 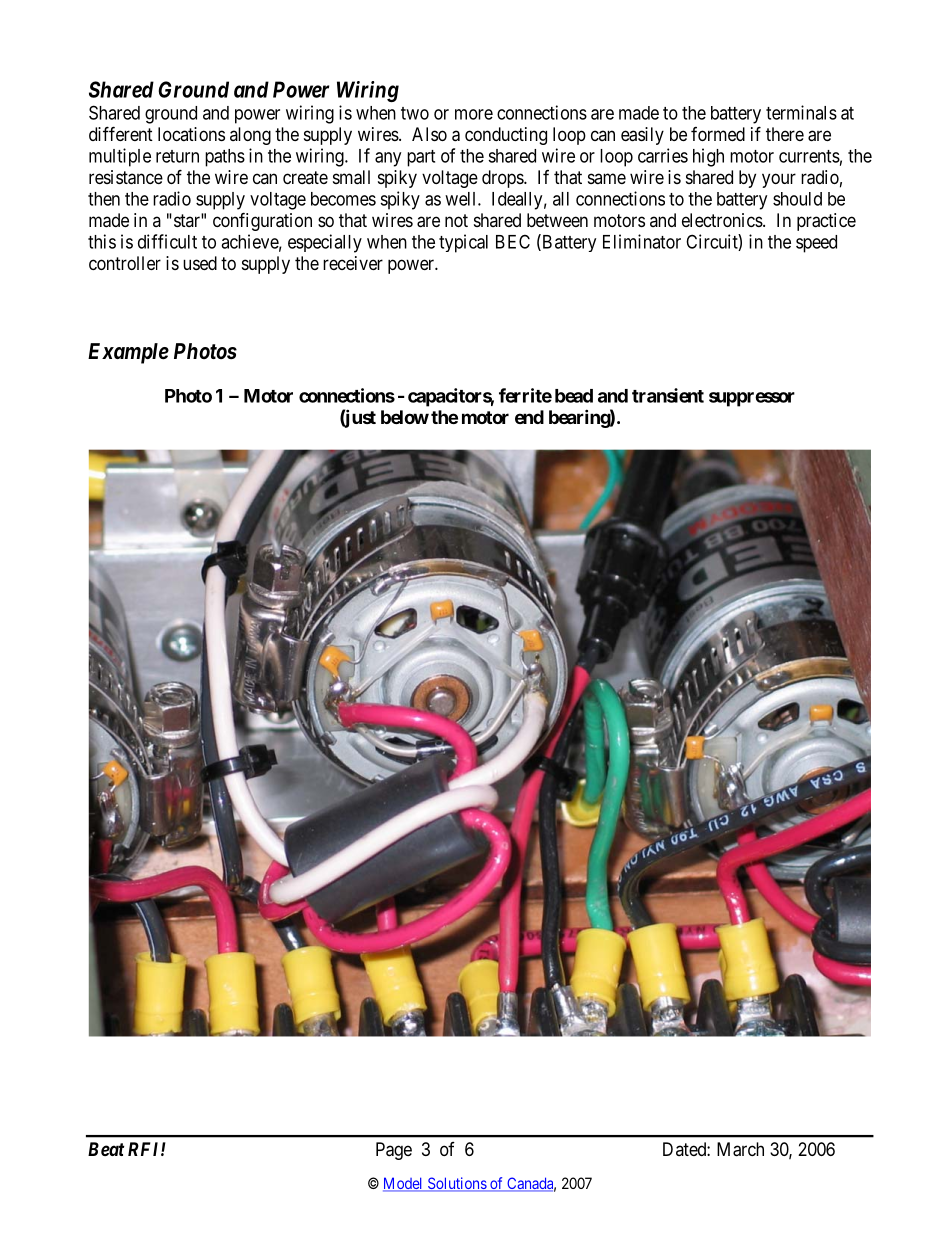 What do you see at coordinates (752, 399) in the screenshot?
I see `suppressor` at bounding box center [752, 399].
